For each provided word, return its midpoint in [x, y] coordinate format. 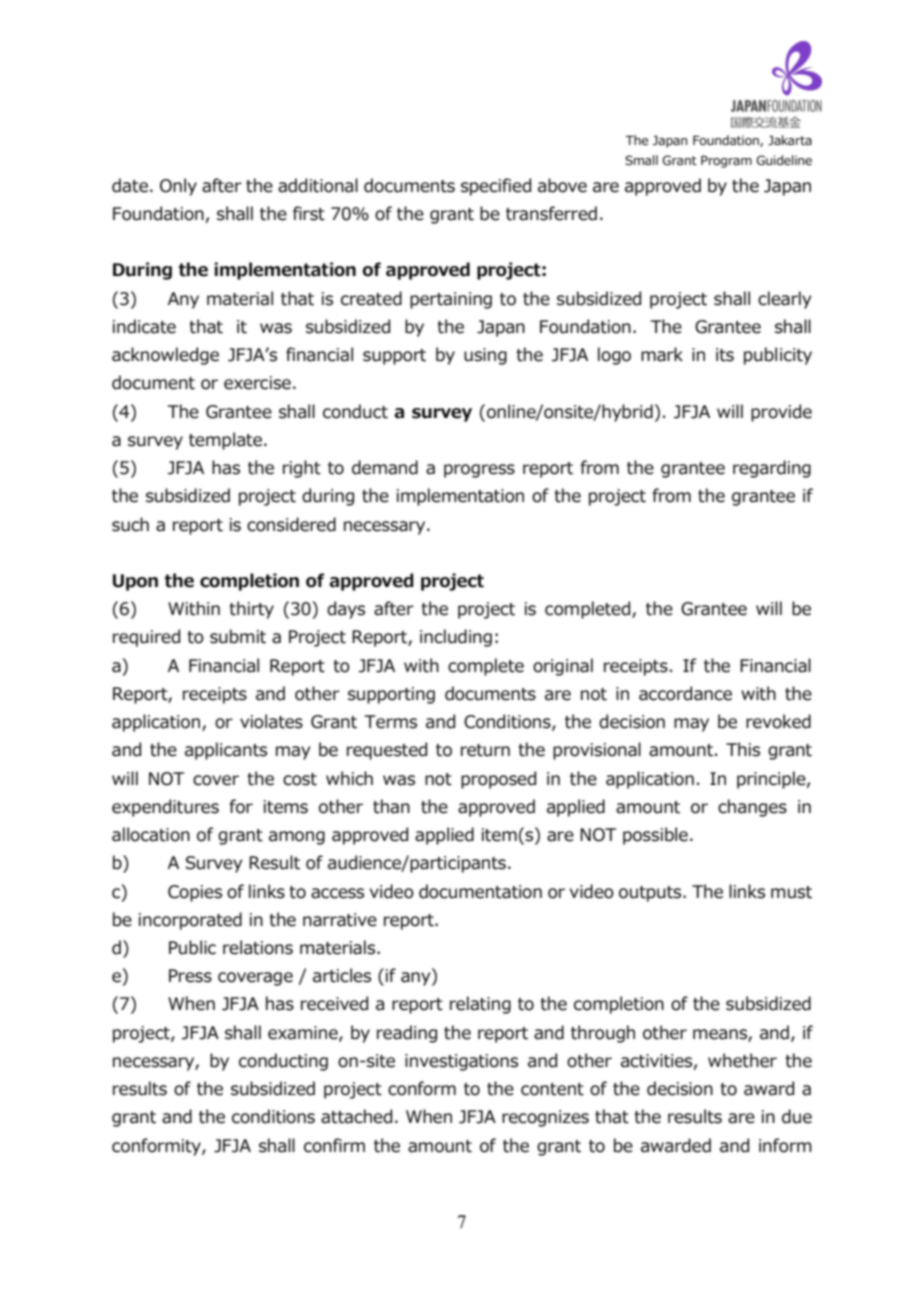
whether [742, 1060]
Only [178, 187]
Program [726, 161]
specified [496, 187]
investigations [461, 1062]
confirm [334, 1145]
